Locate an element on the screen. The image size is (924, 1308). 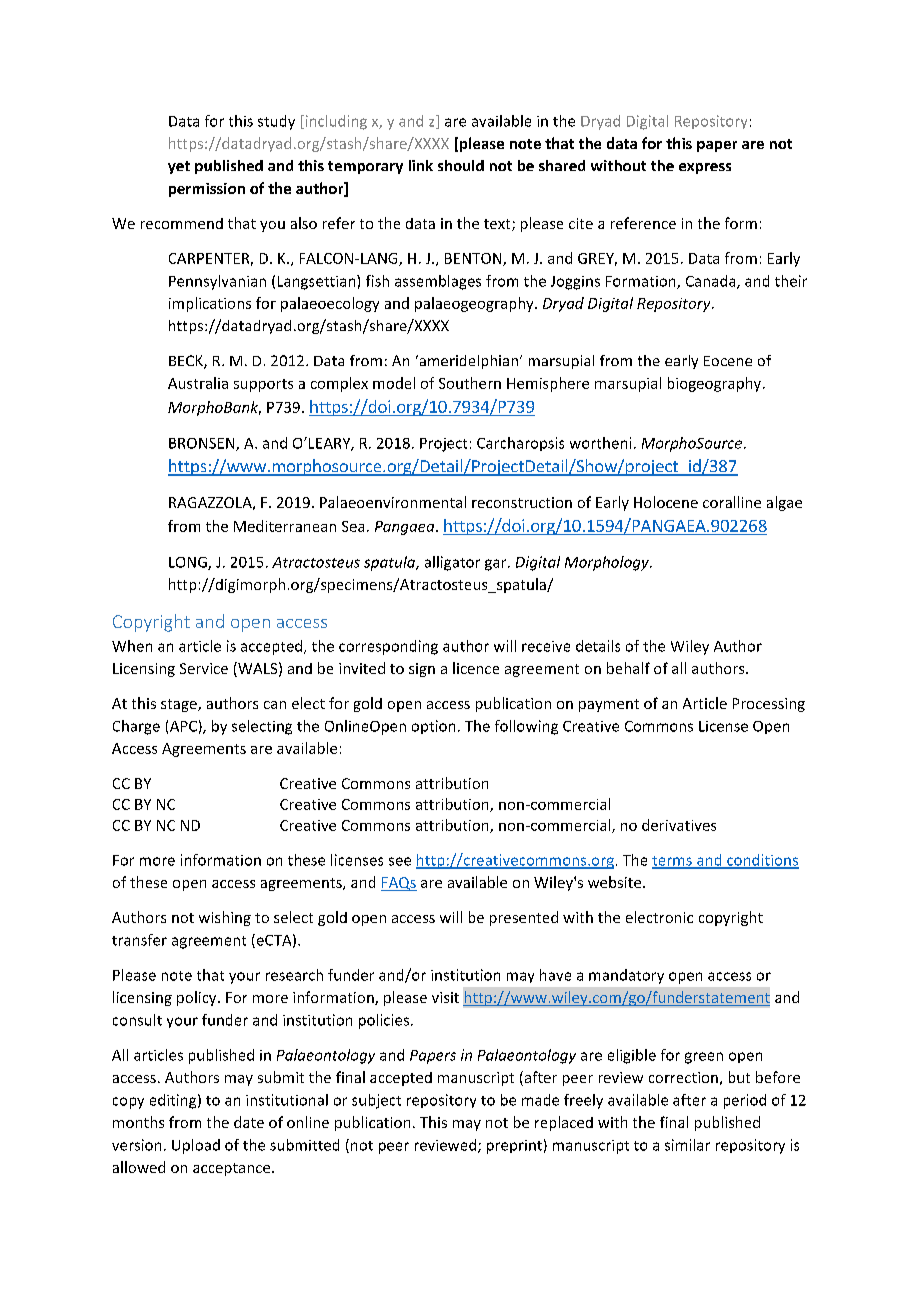
yet is located at coordinates (179, 167).
